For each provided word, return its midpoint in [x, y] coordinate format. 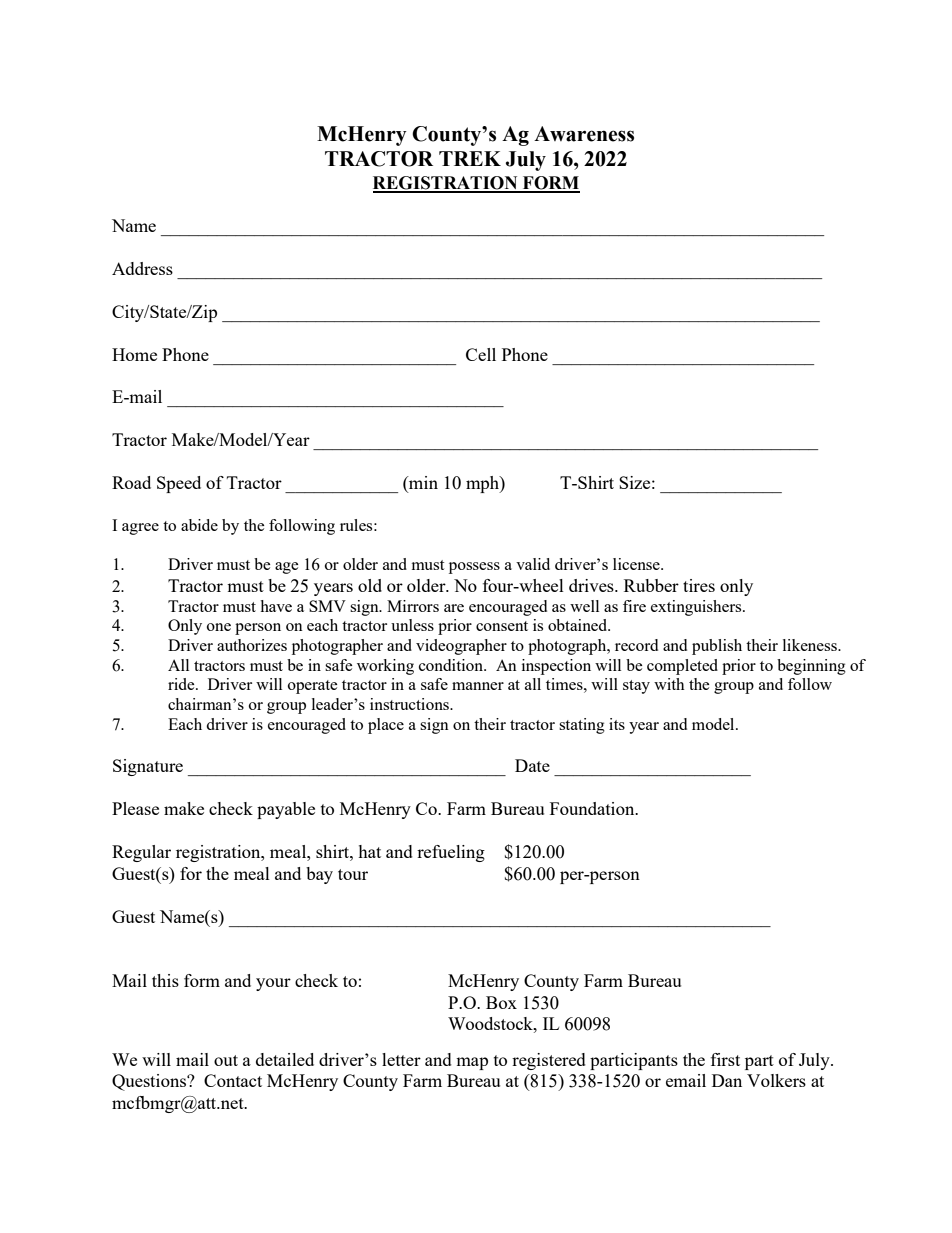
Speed [179, 484]
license [637, 564]
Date [532, 765]
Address [142, 268]
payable [286, 810]
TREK [470, 158]
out [226, 1060]
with [669, 684]
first [725, 1059]
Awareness [584, 134]
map [472, 1063]
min [422, 484]
